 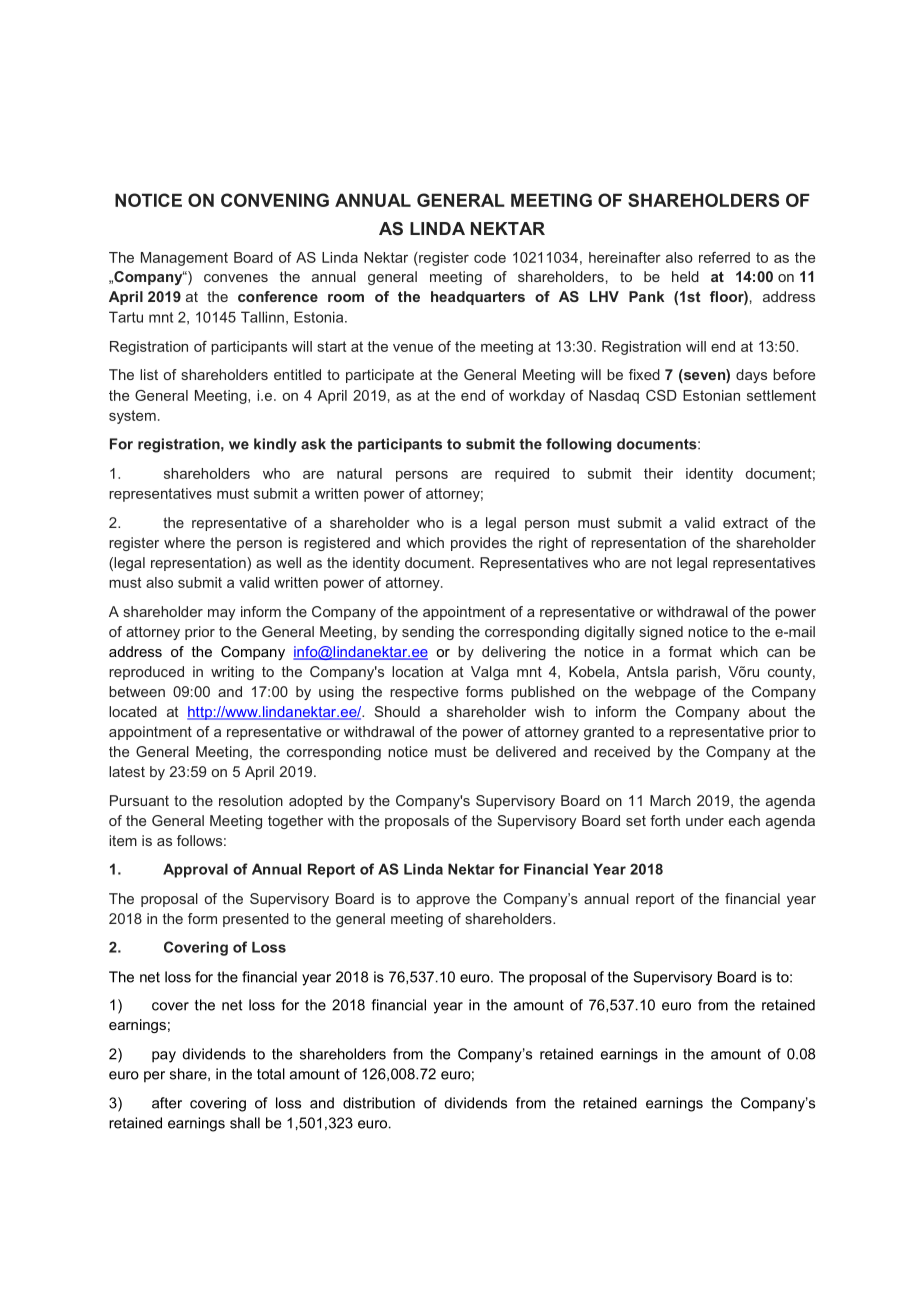 What do you see at coordinates (522, 475) in the screenshot?
I see `required` at bounding box center [522, 475].
